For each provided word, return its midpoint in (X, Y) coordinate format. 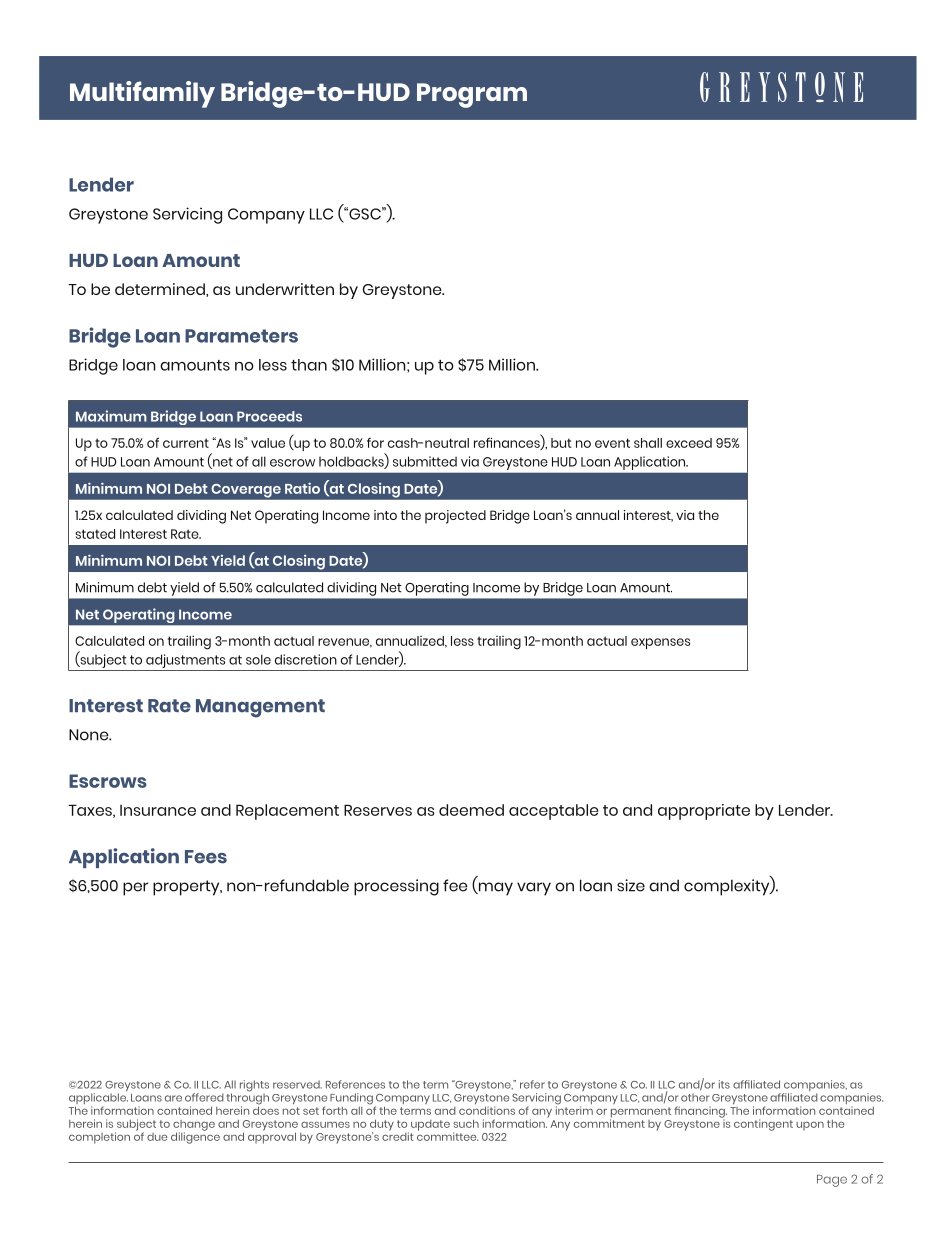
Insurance (158, 810)
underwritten (285, 289)
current (186, 443)
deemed (471, 810)
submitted (425, 461)
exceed (689, 443)
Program (472, 95)
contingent (763, 1125)
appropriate (704, 812)
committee (447, 1135)
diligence (195, 1137)
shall (648, 443)
